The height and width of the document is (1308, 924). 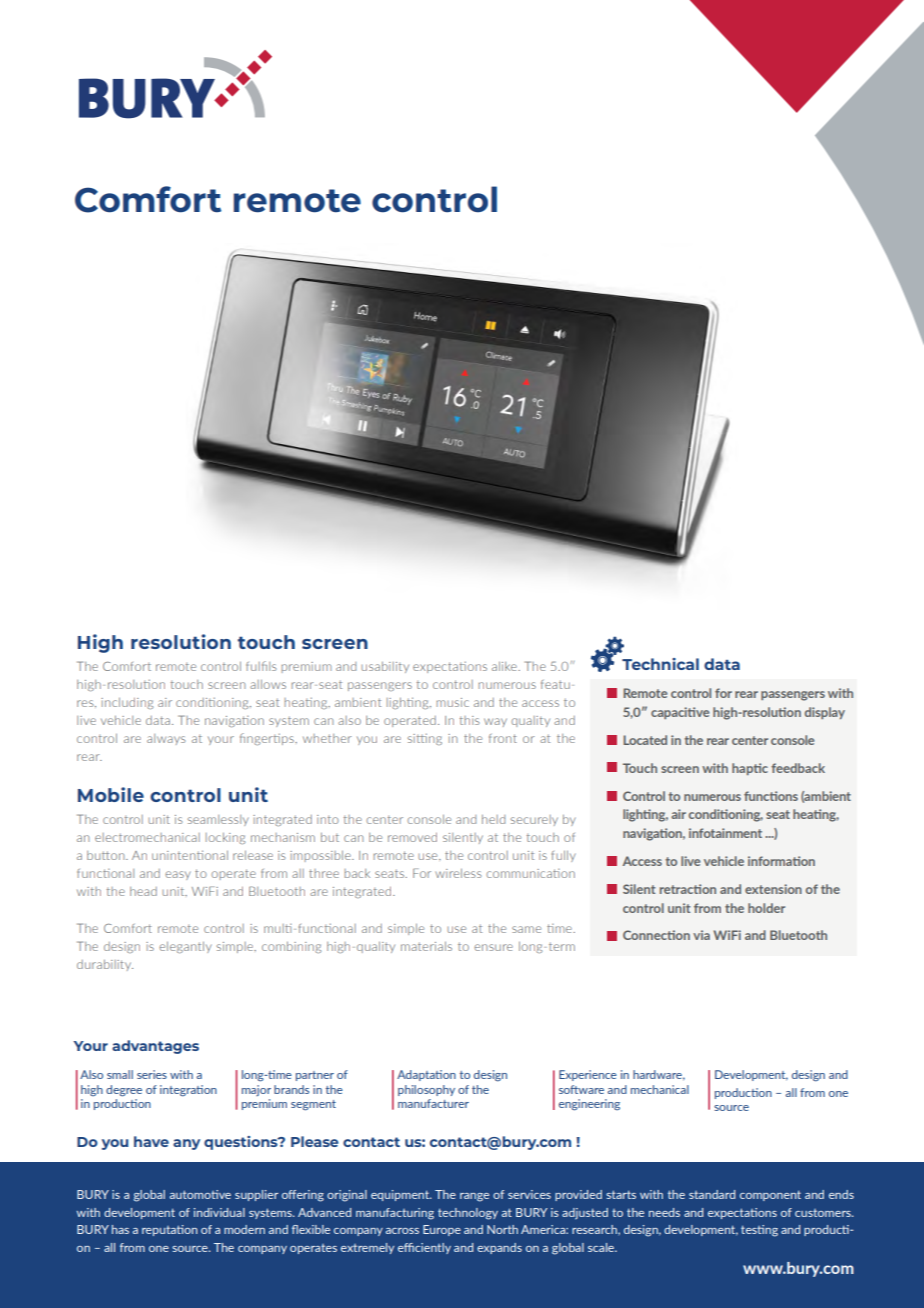 I want to click on wireless, so click(x=458, y=873).
